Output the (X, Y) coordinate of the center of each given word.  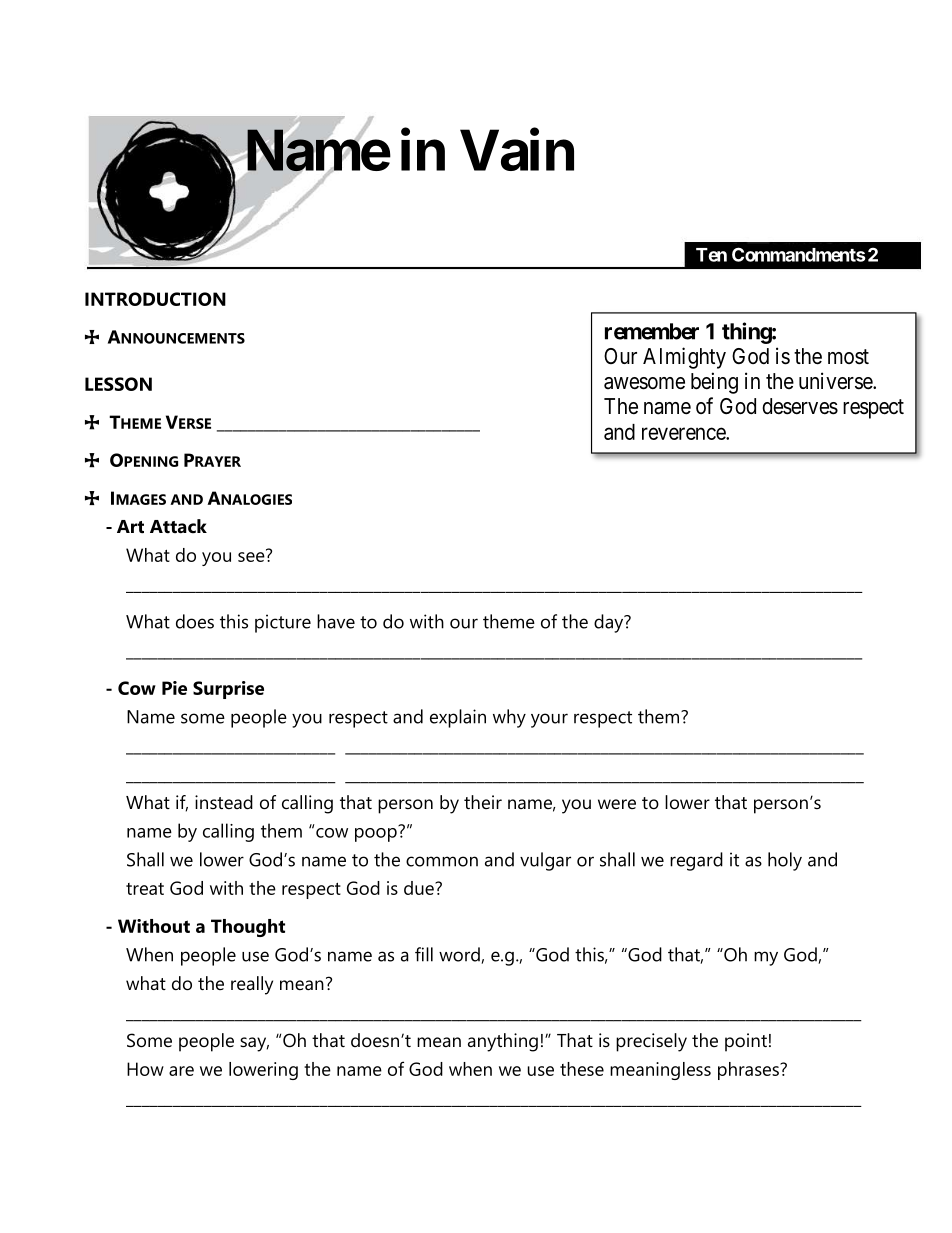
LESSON (118, 384)
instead (224, 802)
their (483, 802)
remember (652, 331)
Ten (711, 255)
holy (785, 861)
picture (283, 623)
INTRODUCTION (155, 299)
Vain (517, 150)
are (181, 1071)
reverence (684, 433)
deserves (800, 406)
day (610, 623)
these (582, 1069)
